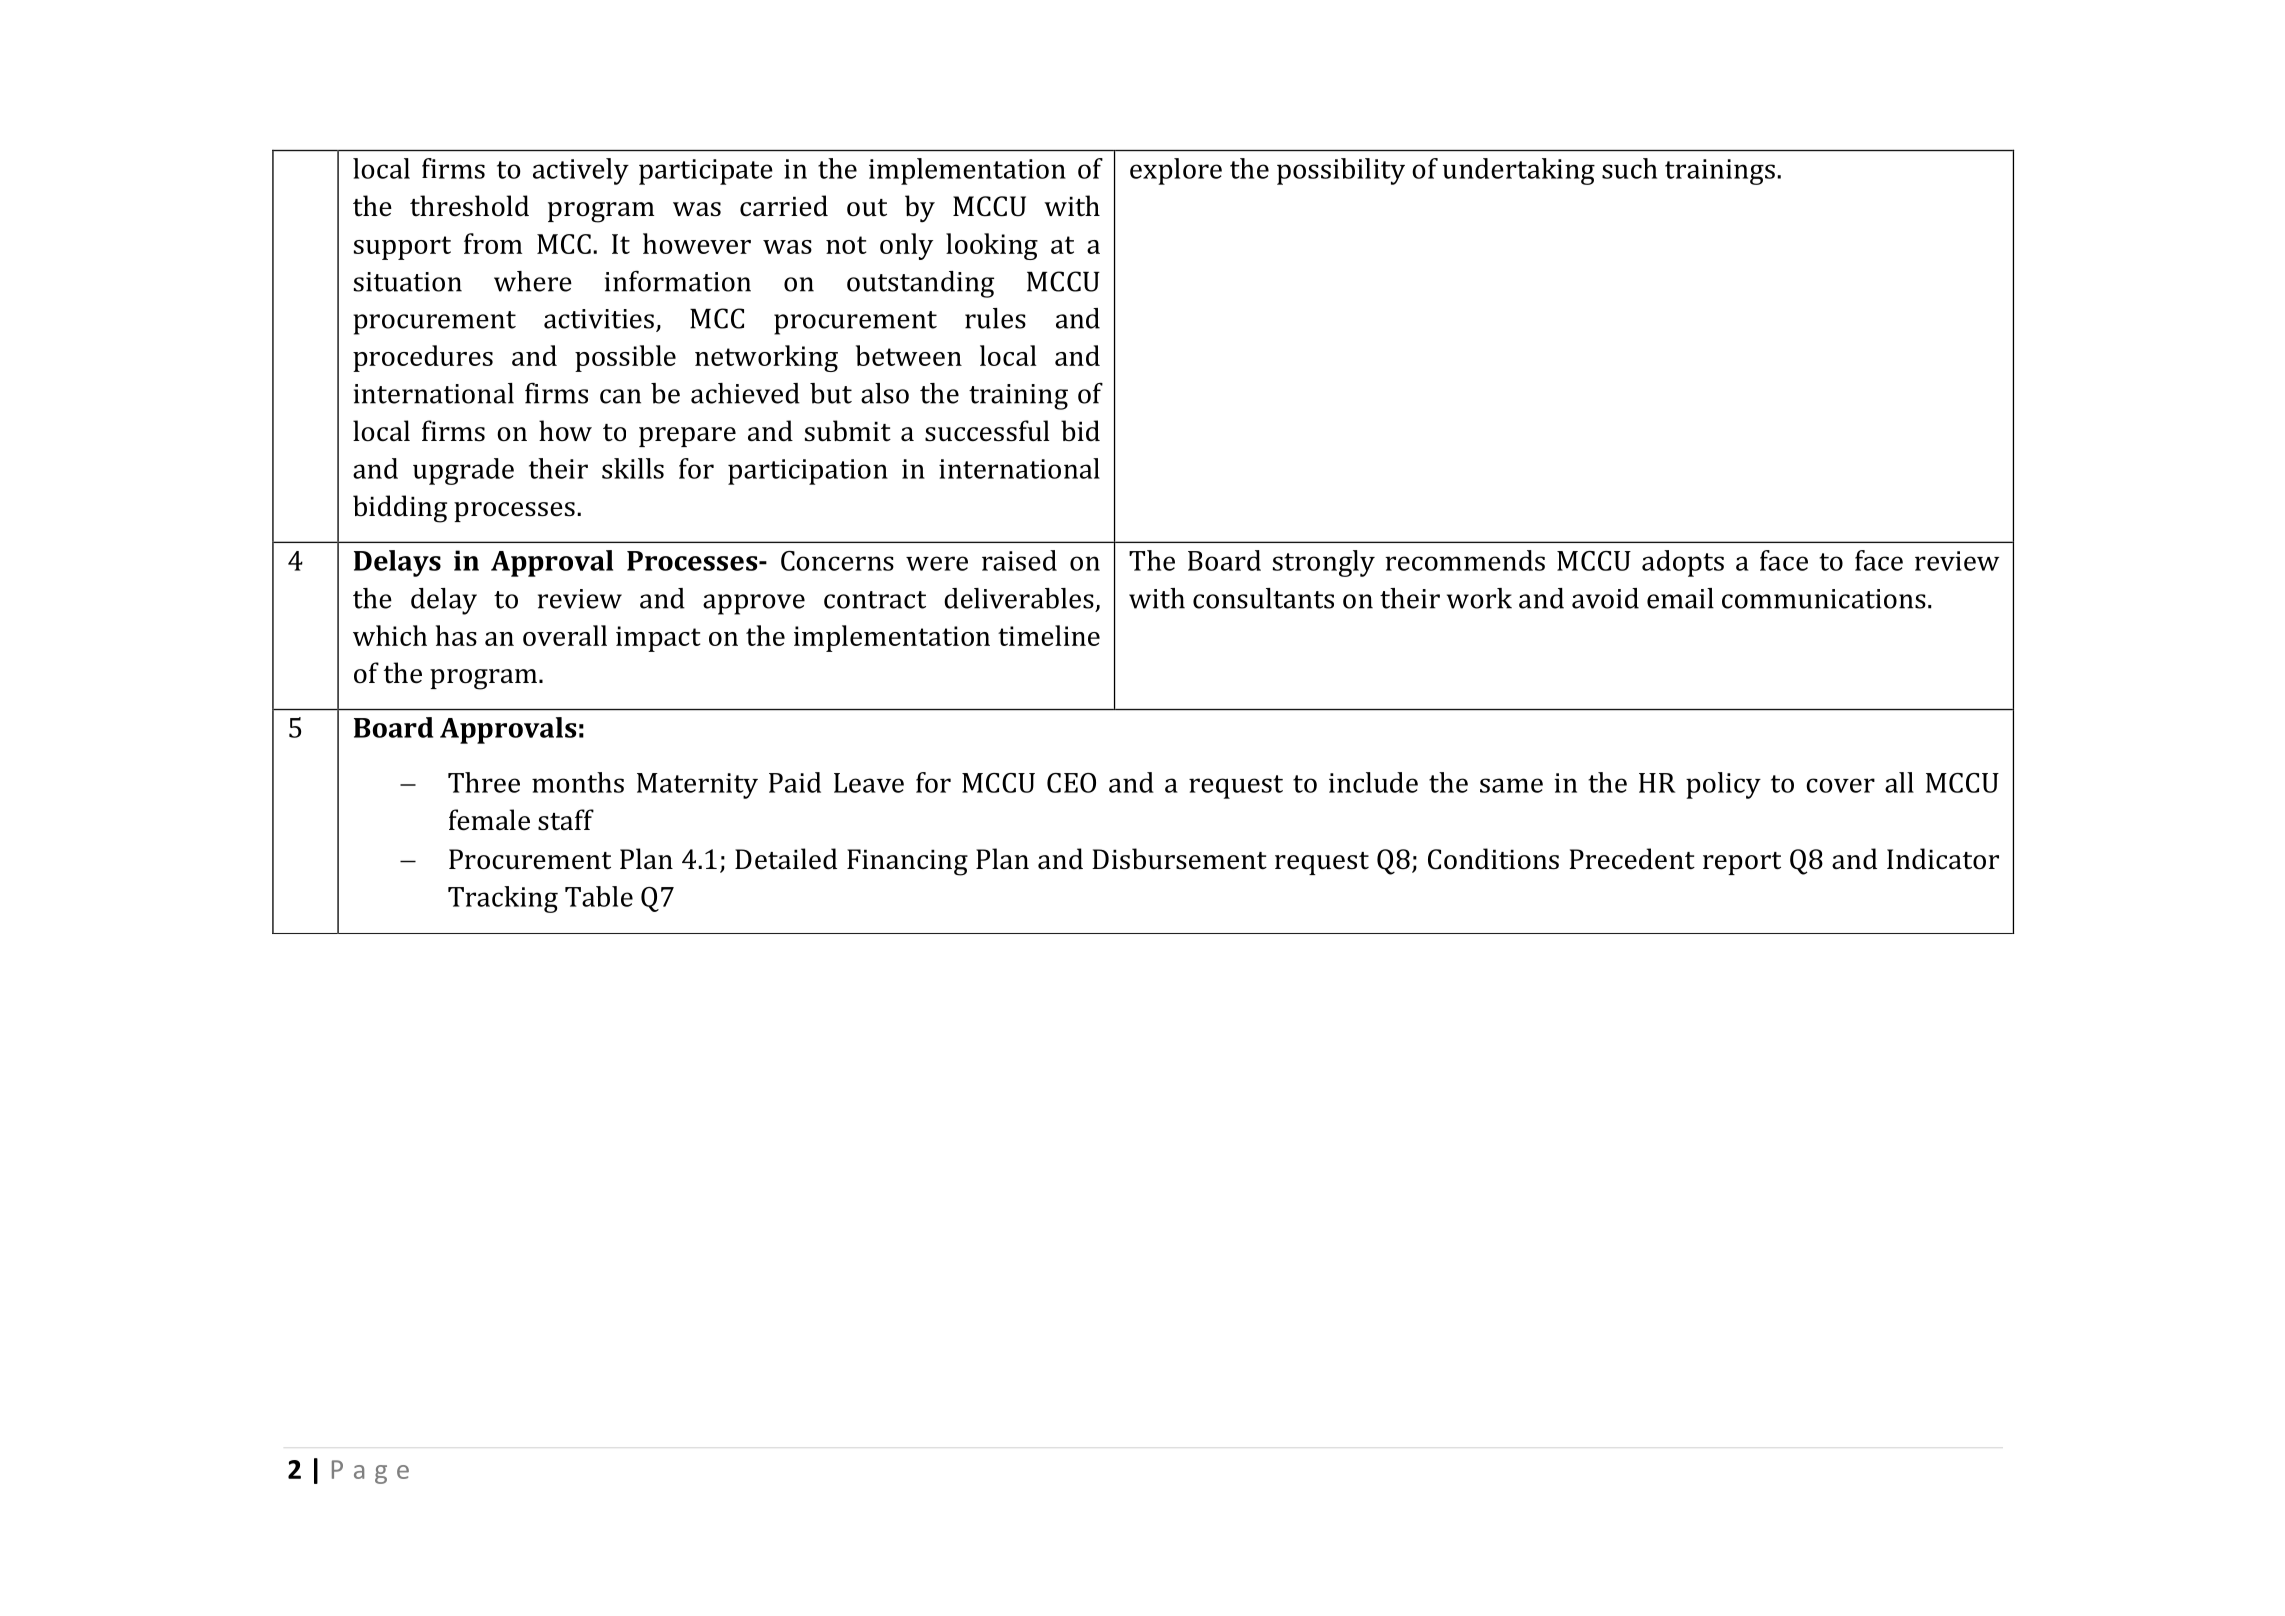 This page has height=1616, width=2285. I want to click on actively, so click(581, 171).
